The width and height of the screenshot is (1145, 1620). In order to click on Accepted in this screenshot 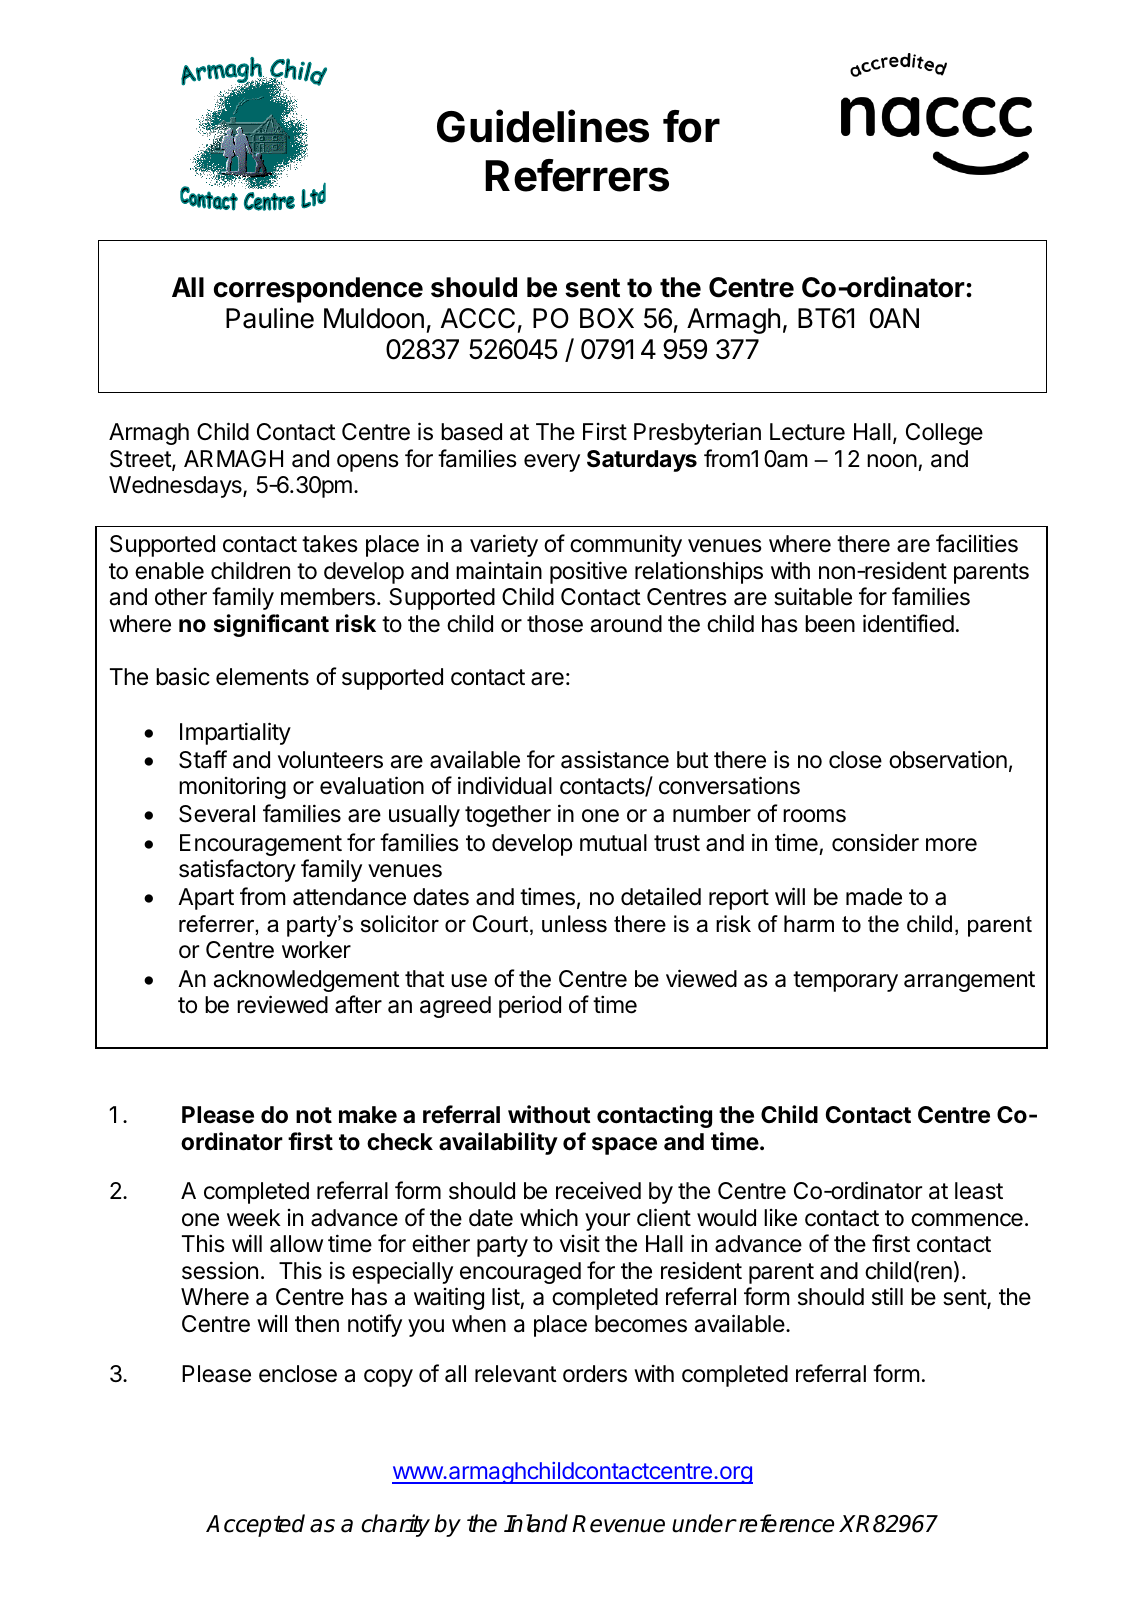, I will do `click(255, 1525)`.
